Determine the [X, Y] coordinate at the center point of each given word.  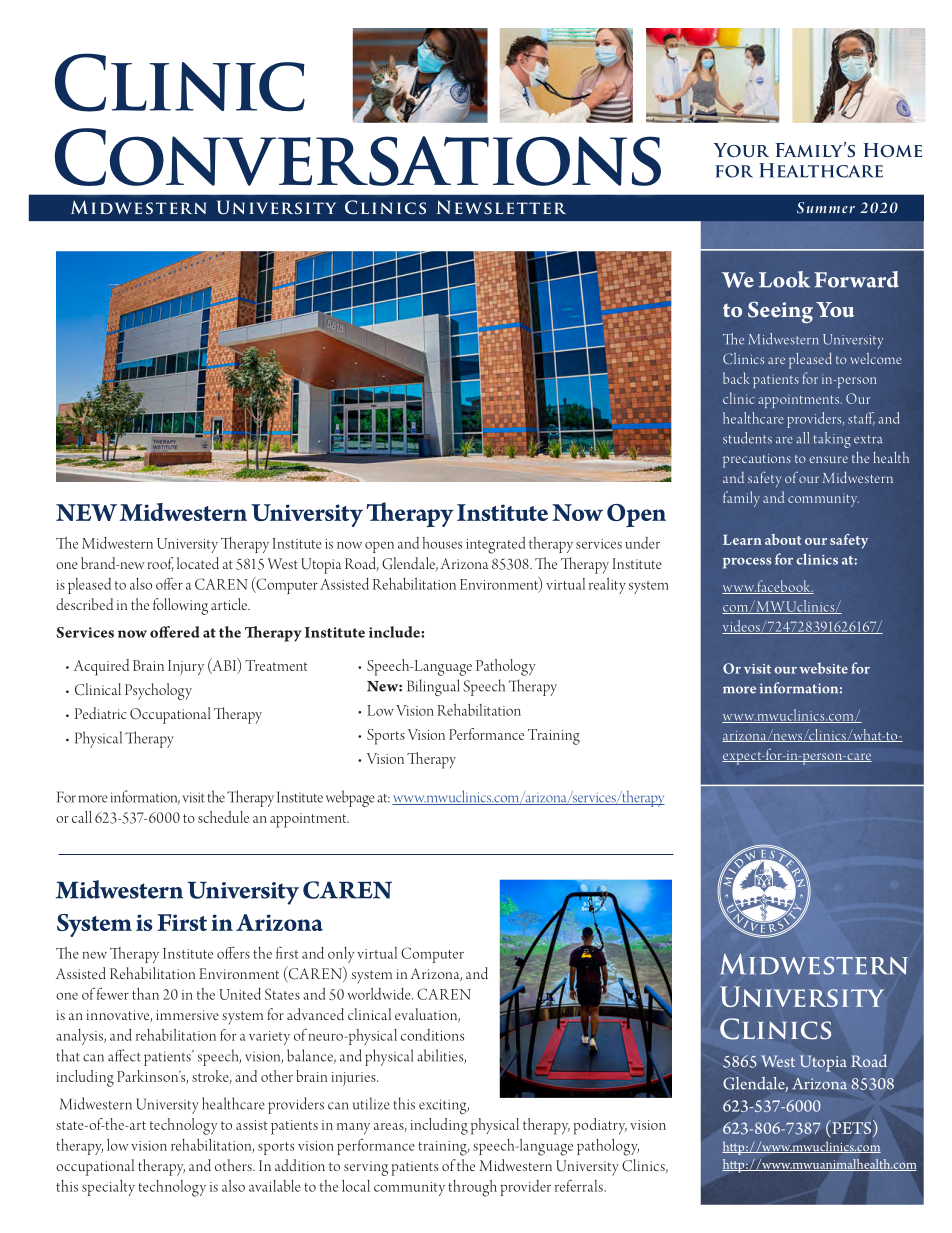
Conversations [358, 157]
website [823, 668]
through [472, 1188]
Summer [826, 208]
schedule [223, 817]
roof [161, 564]
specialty [108, 1188]
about [783, 539]
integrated [495, 545]
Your [741, 150]
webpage [350, 798]
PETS [852, 1128]
